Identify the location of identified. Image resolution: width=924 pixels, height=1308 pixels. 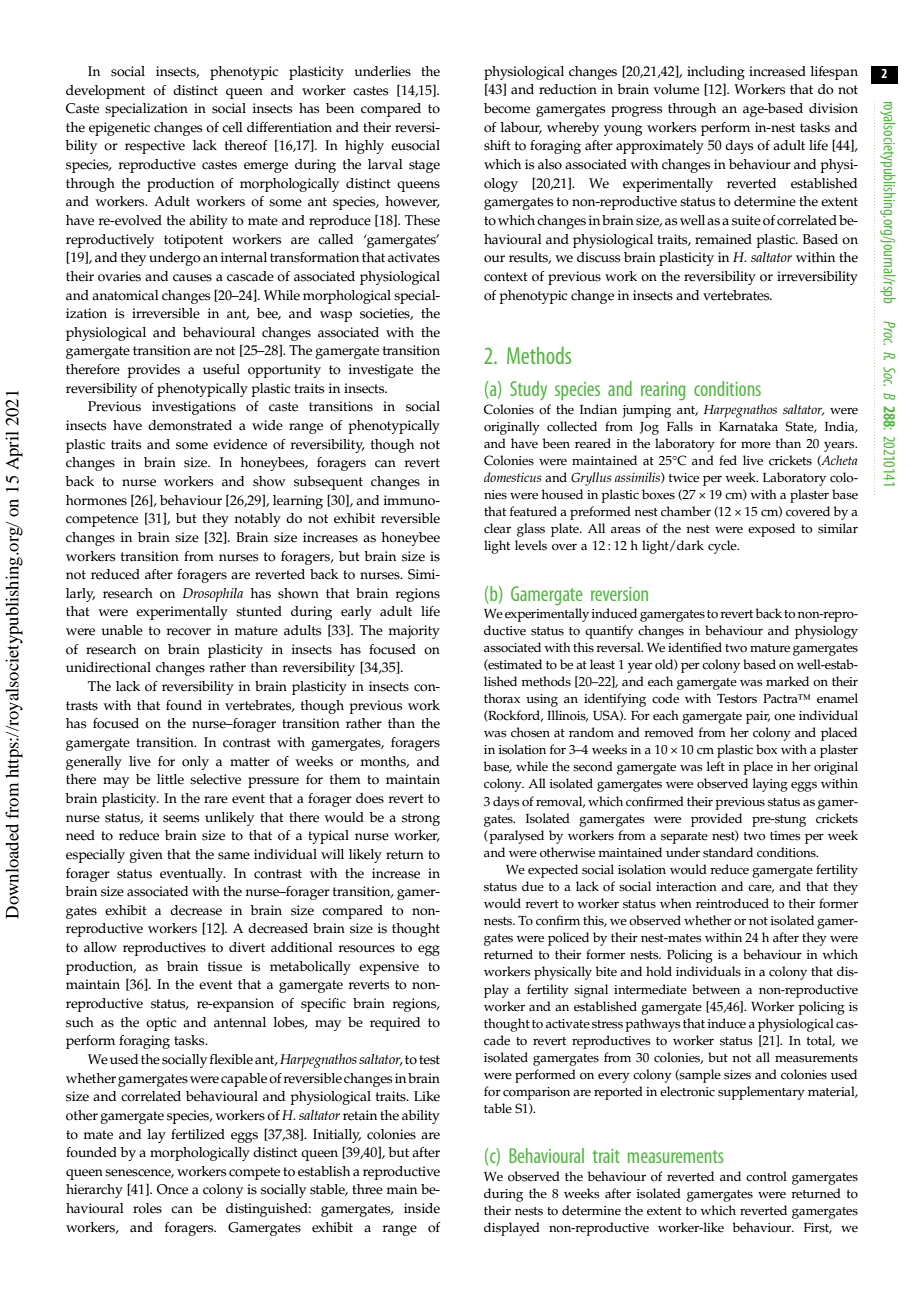
(695, 647).
